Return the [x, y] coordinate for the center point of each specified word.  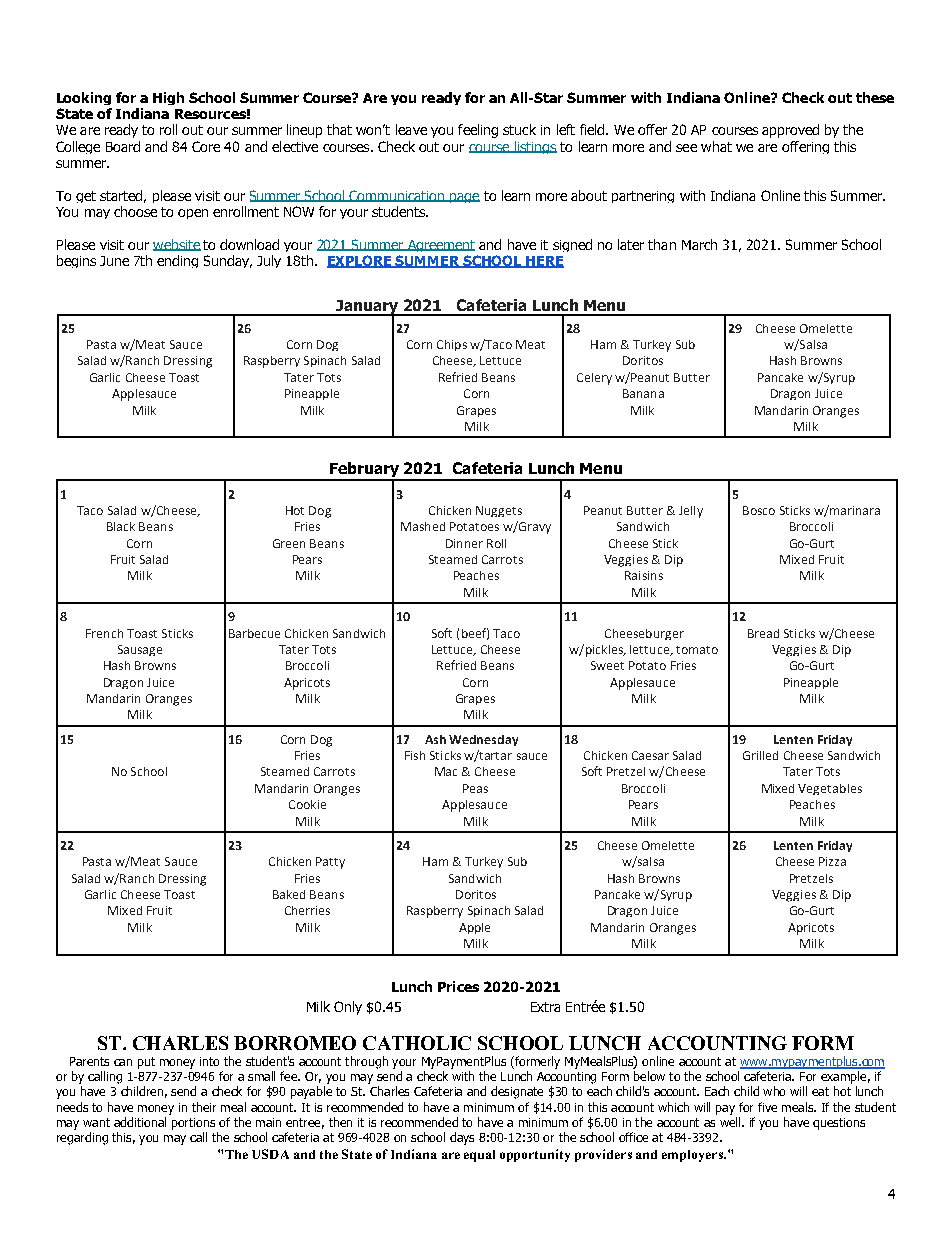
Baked [289, 894]
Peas [475, 788]
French [104, 633]
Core [206, 146]
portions [193, 1124]
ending [177, 261]
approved [790, 131]
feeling [478, 131]
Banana [643, 393]
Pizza [832, 861]
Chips [452, 345]
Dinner [464, 543]
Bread [763, 633]
